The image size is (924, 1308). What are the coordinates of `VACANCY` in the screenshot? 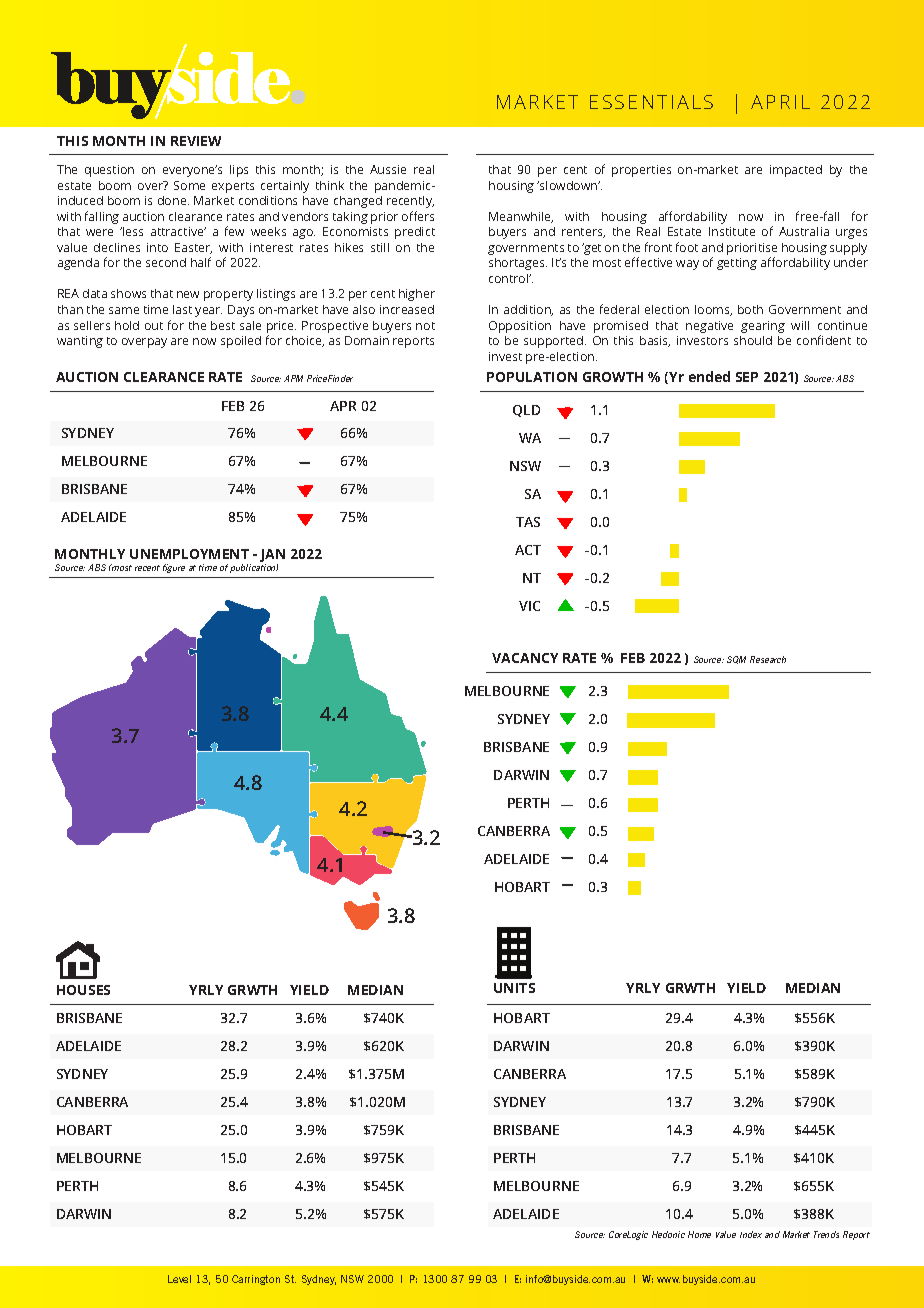 It's located at (525, 658).
